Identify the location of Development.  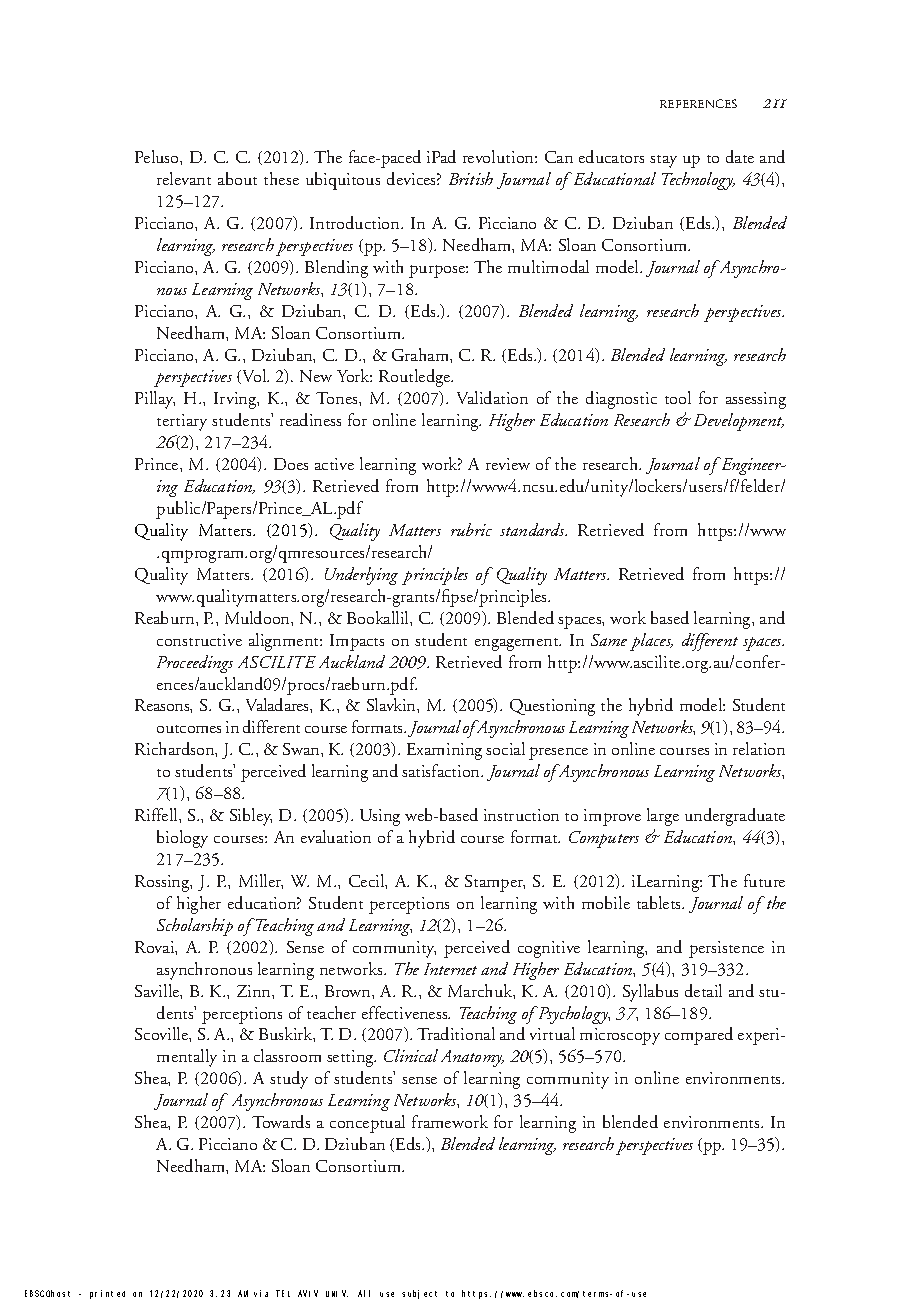
(739, 422).
